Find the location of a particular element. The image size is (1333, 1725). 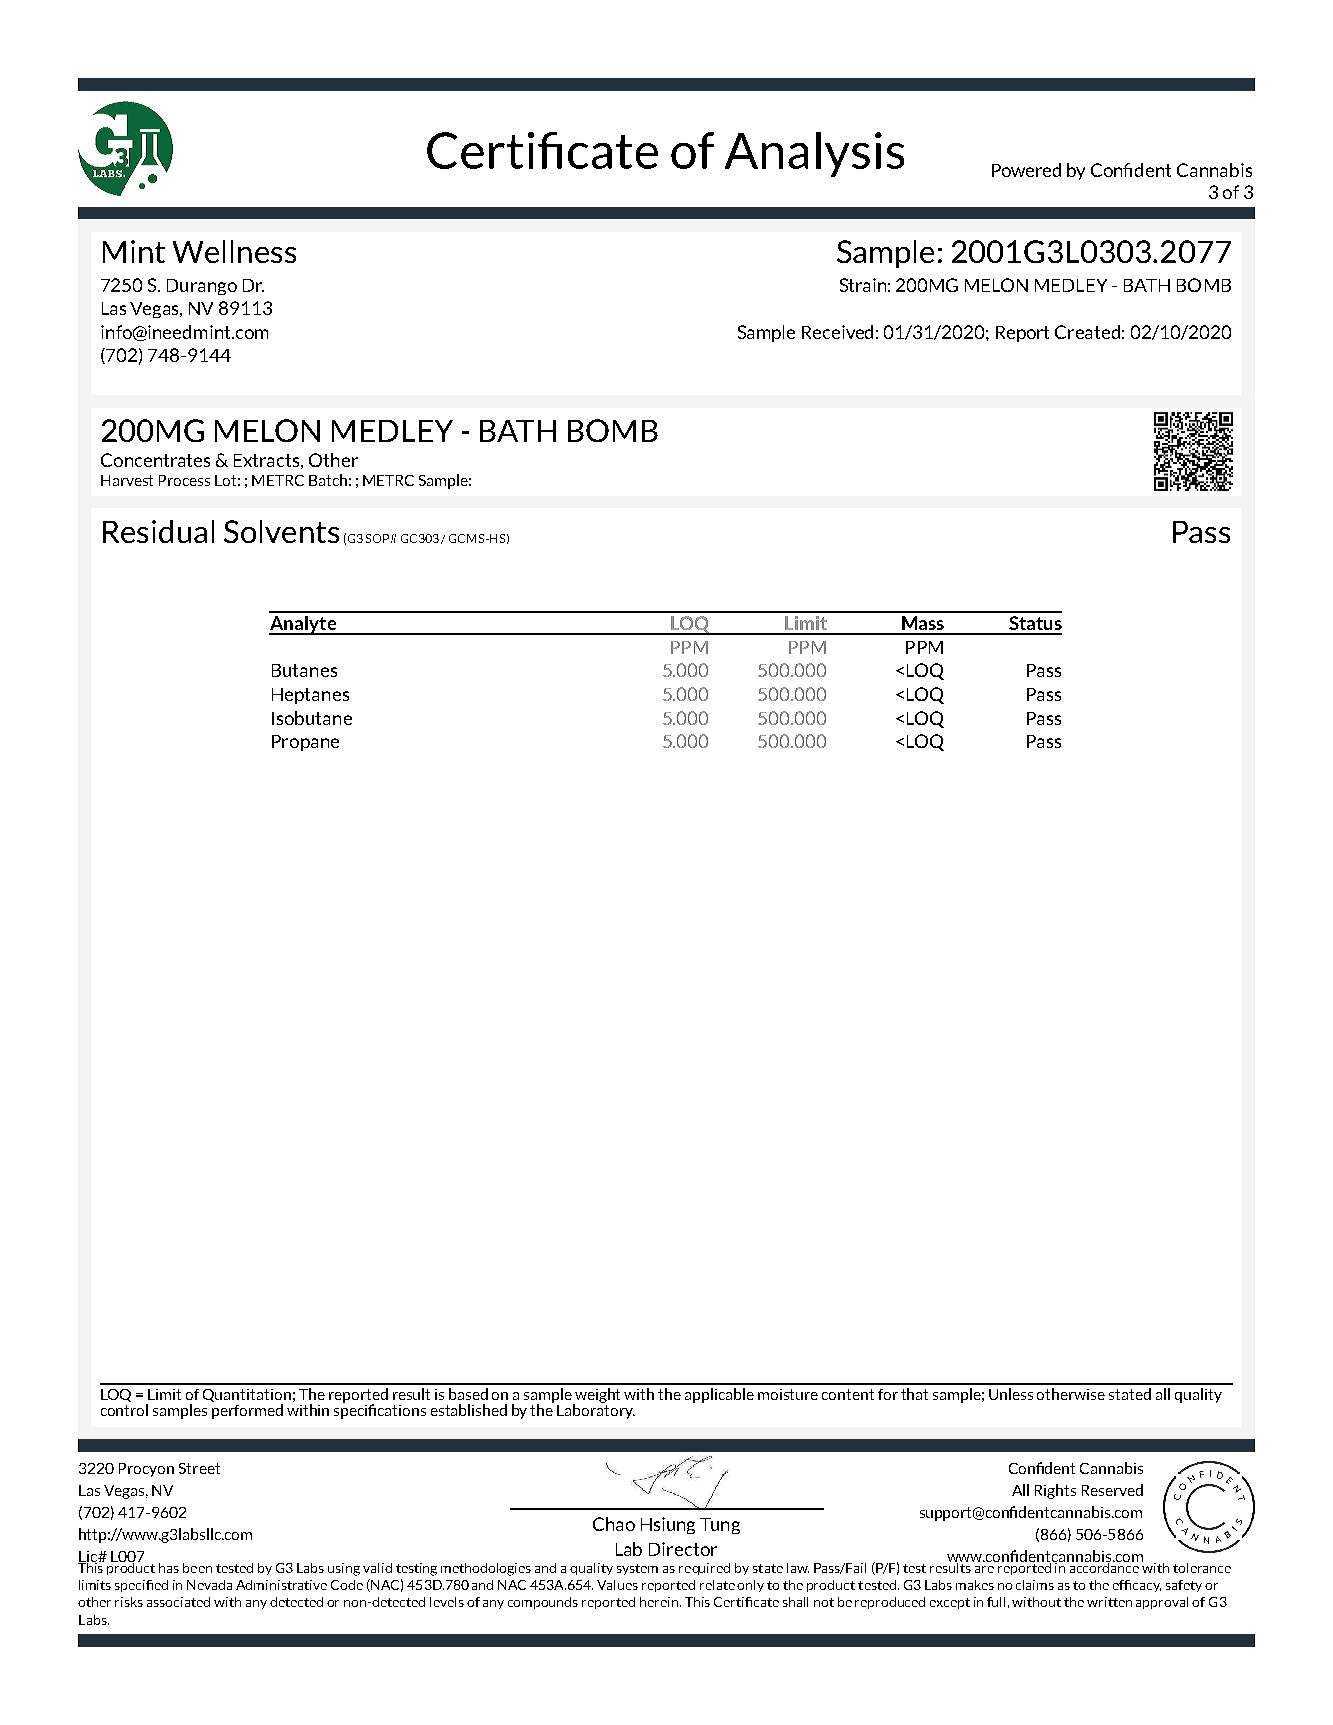

Unless is located at coordinates (1011, 1394).
